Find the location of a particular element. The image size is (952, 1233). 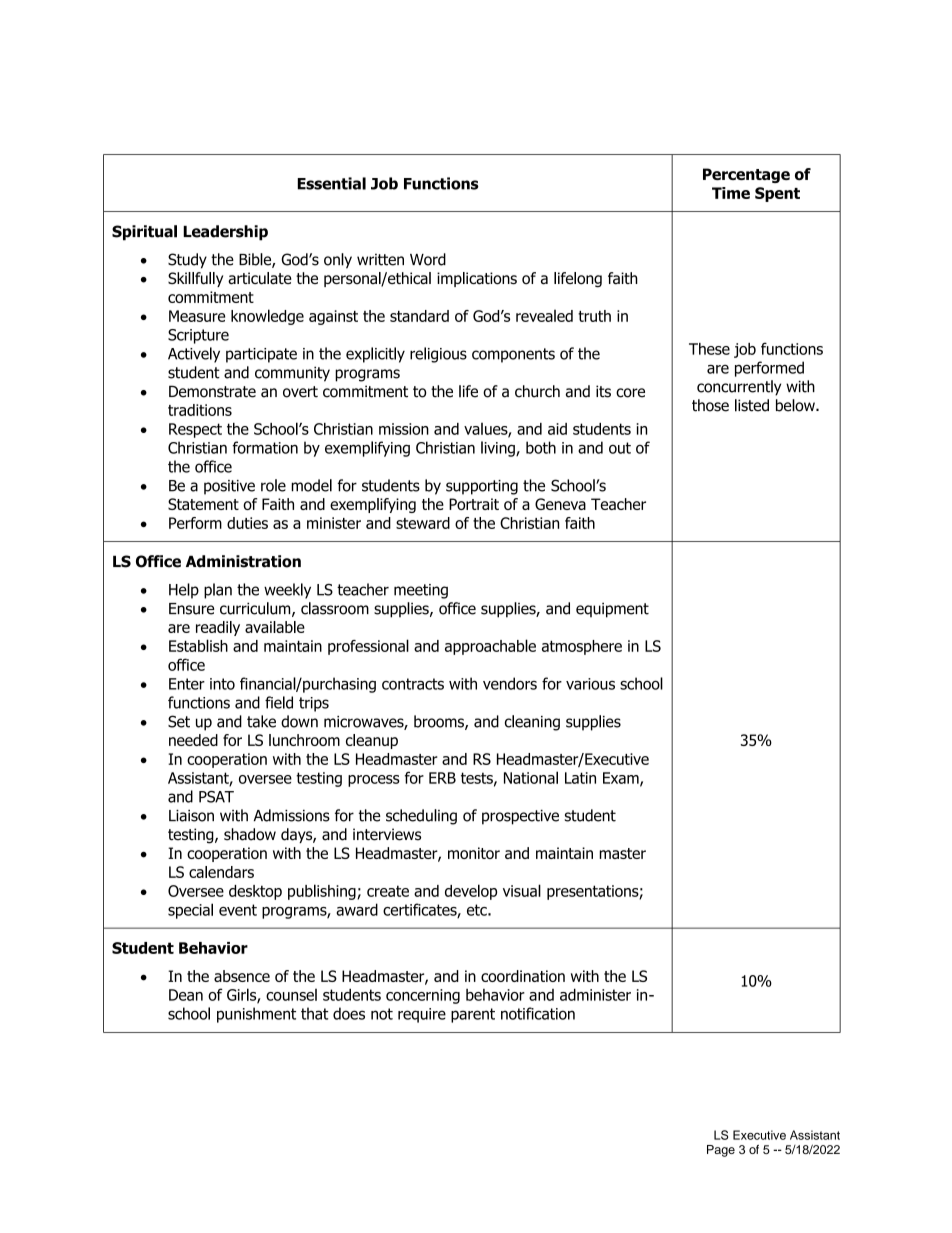

those is located at coordinates (710, 405).
